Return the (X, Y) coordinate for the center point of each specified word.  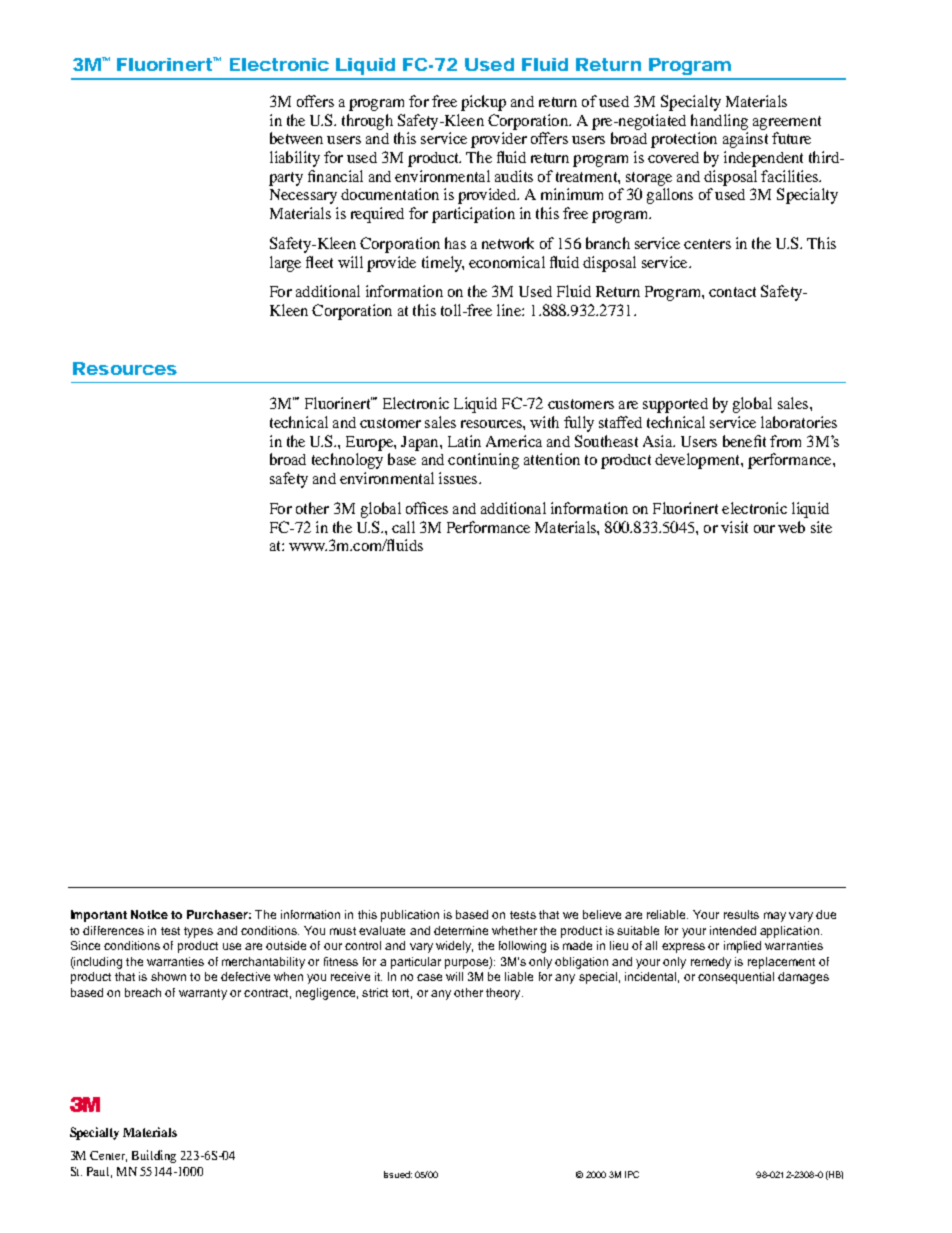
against (745, 140)
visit (734, 527)
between (296, 138)
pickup (483, 103)
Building (154, 1156)
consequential (736, 978)
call (403, 527)
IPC (632, 1174)
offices (427, 508)
